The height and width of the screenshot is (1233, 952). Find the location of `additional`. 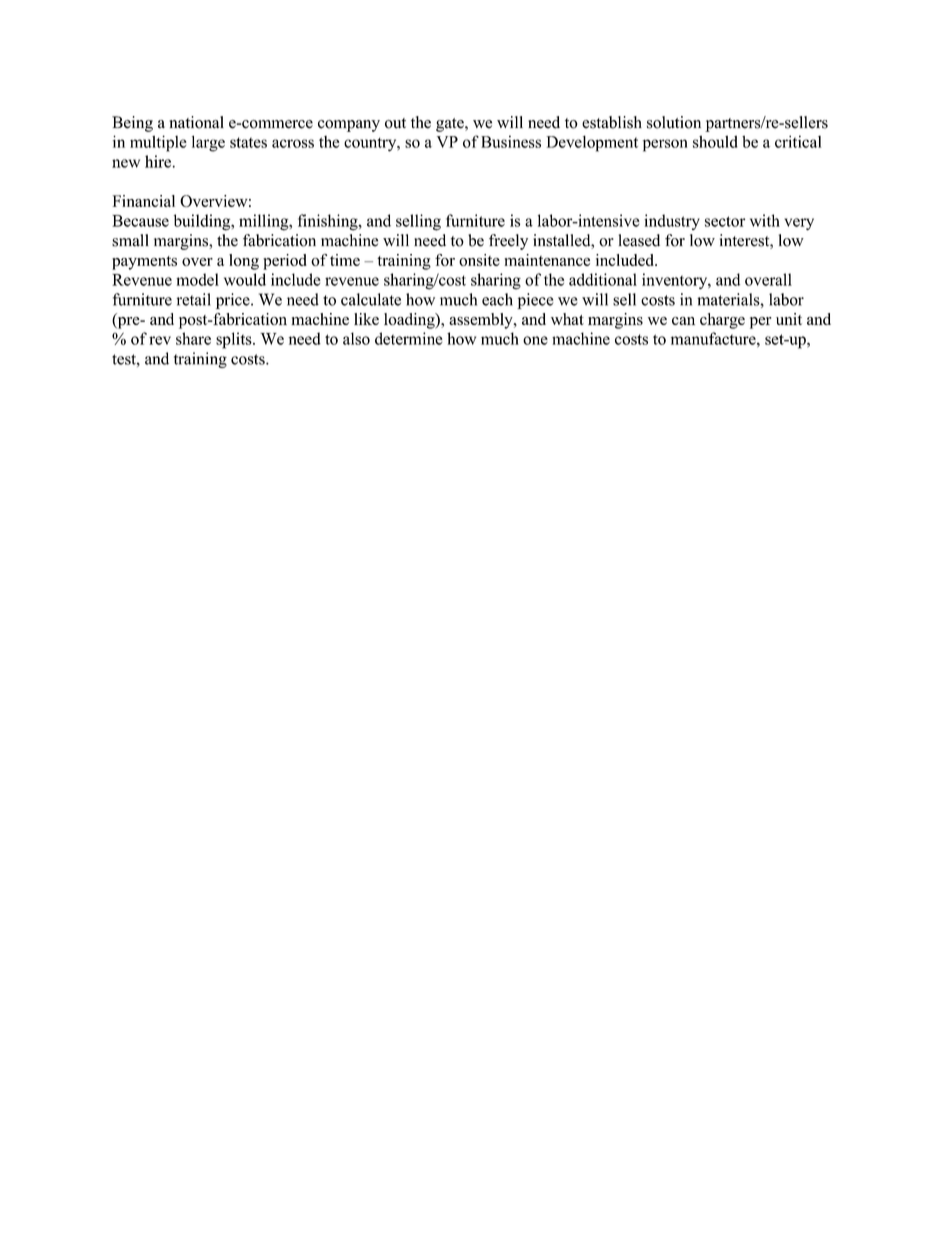

additional is located at coordinates (603, 279).
